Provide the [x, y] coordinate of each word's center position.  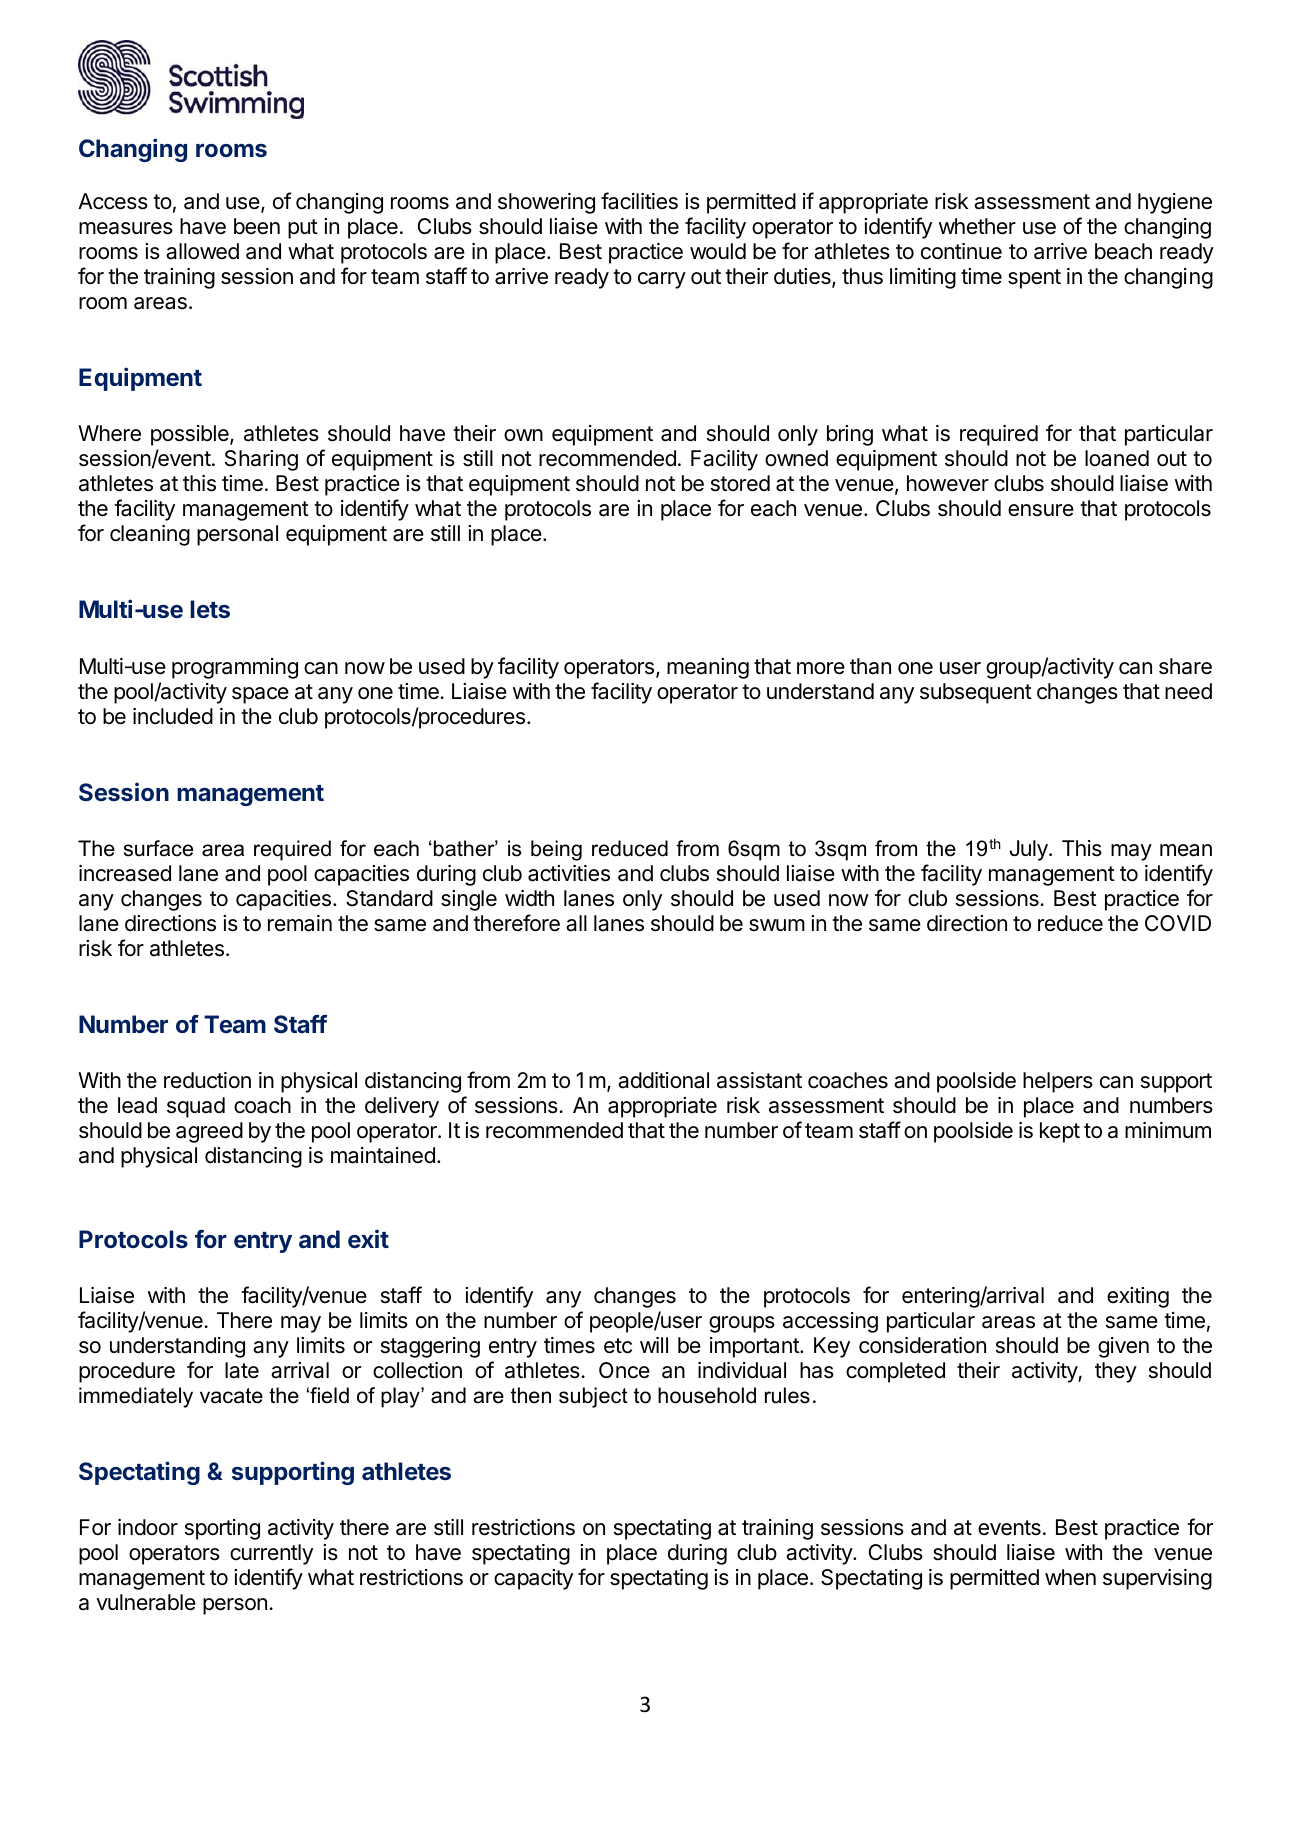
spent [1034, 279]
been [257, 226]
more [821, 668]
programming [235, 668]
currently [271, 1554]
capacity [533, 1579]
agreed [209, 1132]
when [1070, 1577]
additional [663, 1080]
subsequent [976, 693]
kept [1060, 1132]
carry [662, 280]
